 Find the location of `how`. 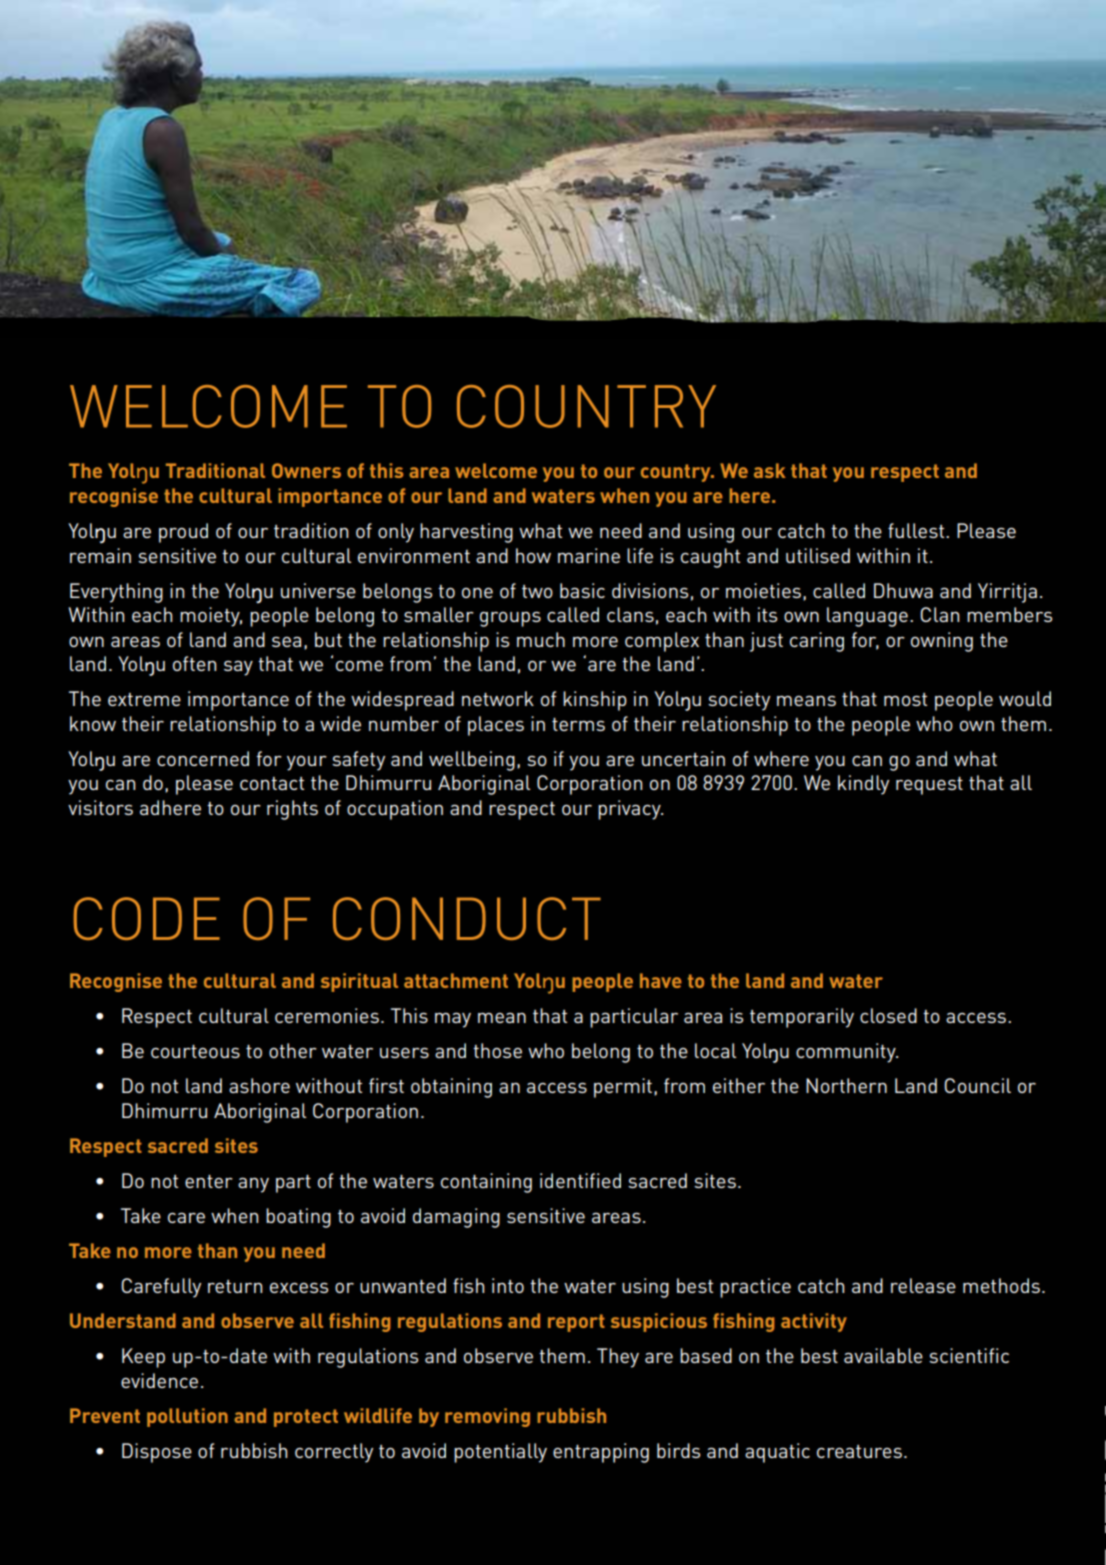

how is located at coordinates (533, 555).
